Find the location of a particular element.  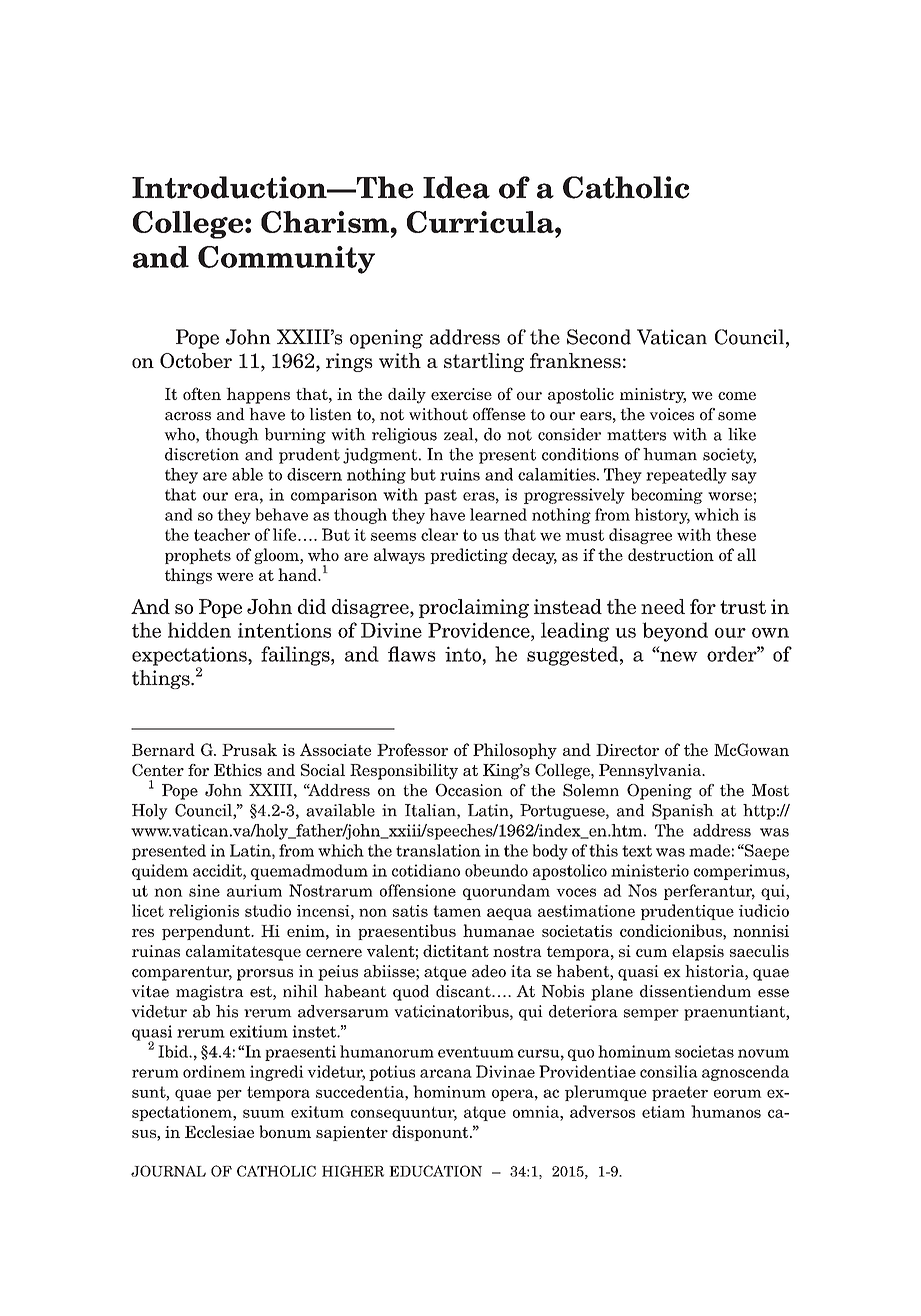

Second is located at coordinates (599, 337).
